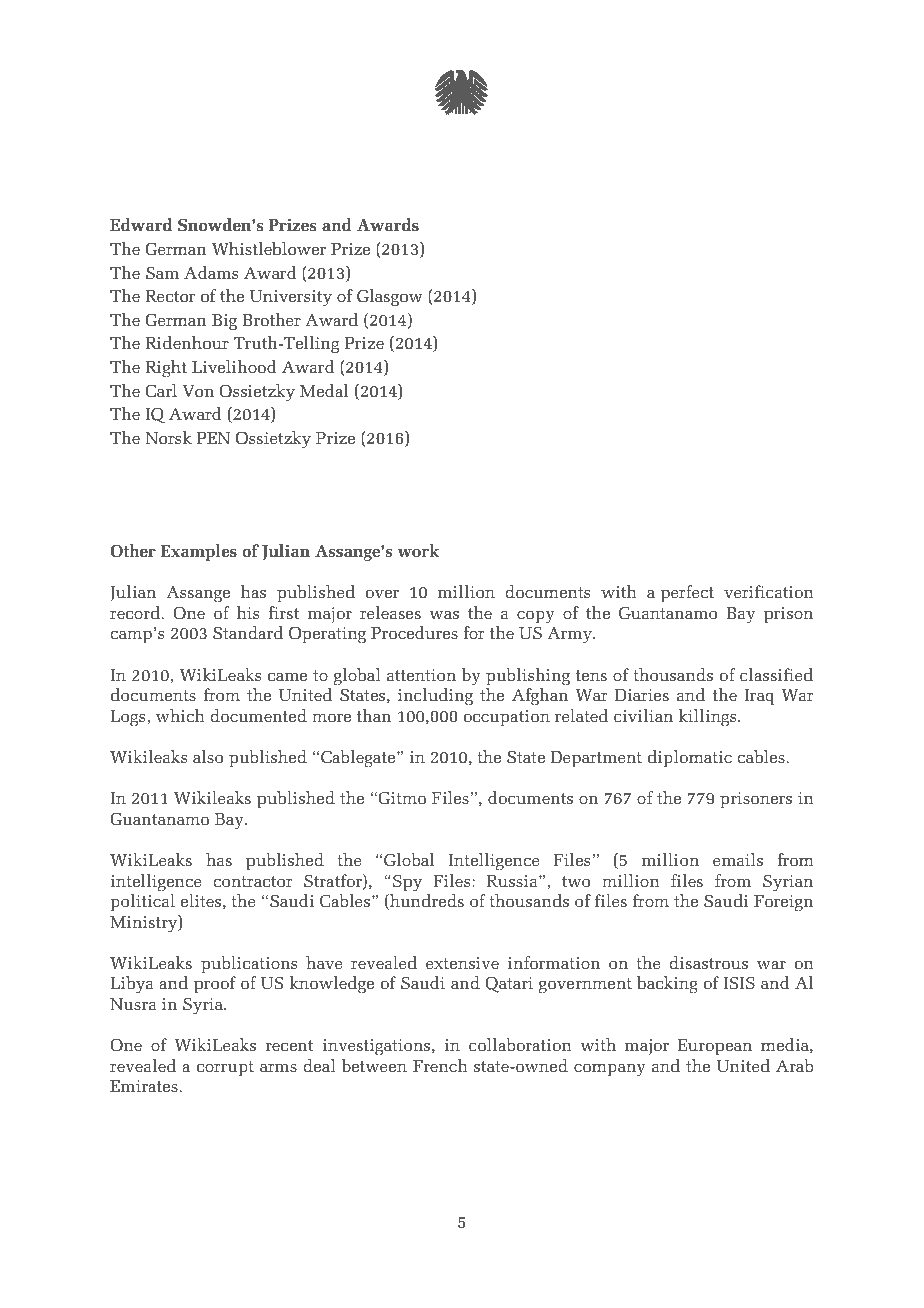 Image resolution: width=924 pixels, height=1308 pixels. What do you see at coordinates (213, 438) in the image?
I see `PEN` at bounding box center [213, 438].
